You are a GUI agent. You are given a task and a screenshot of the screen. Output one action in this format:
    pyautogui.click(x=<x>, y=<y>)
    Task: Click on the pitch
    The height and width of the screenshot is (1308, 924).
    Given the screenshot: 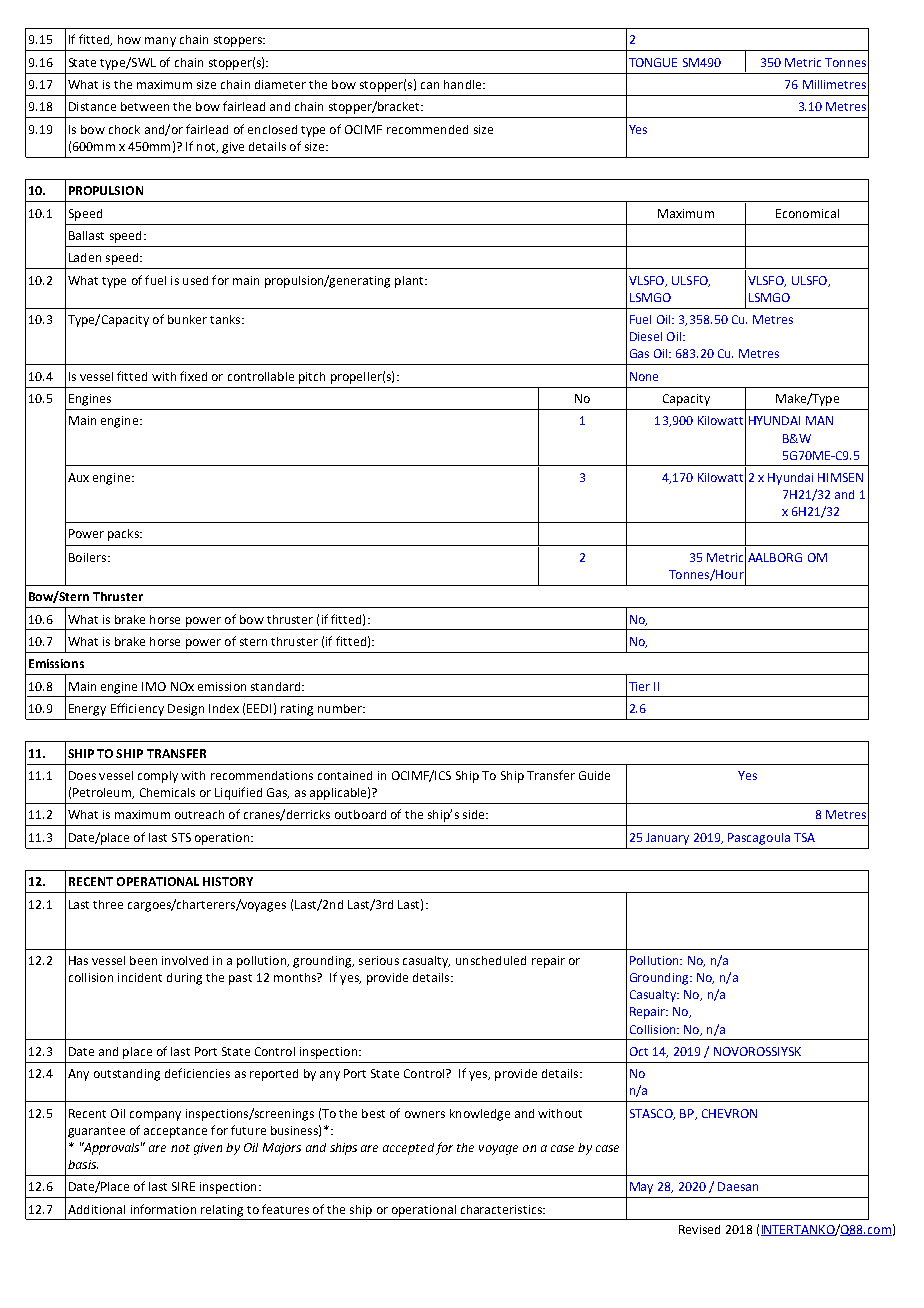 What is the action you would take?
    pyautogui.click(x=312, y=378)
